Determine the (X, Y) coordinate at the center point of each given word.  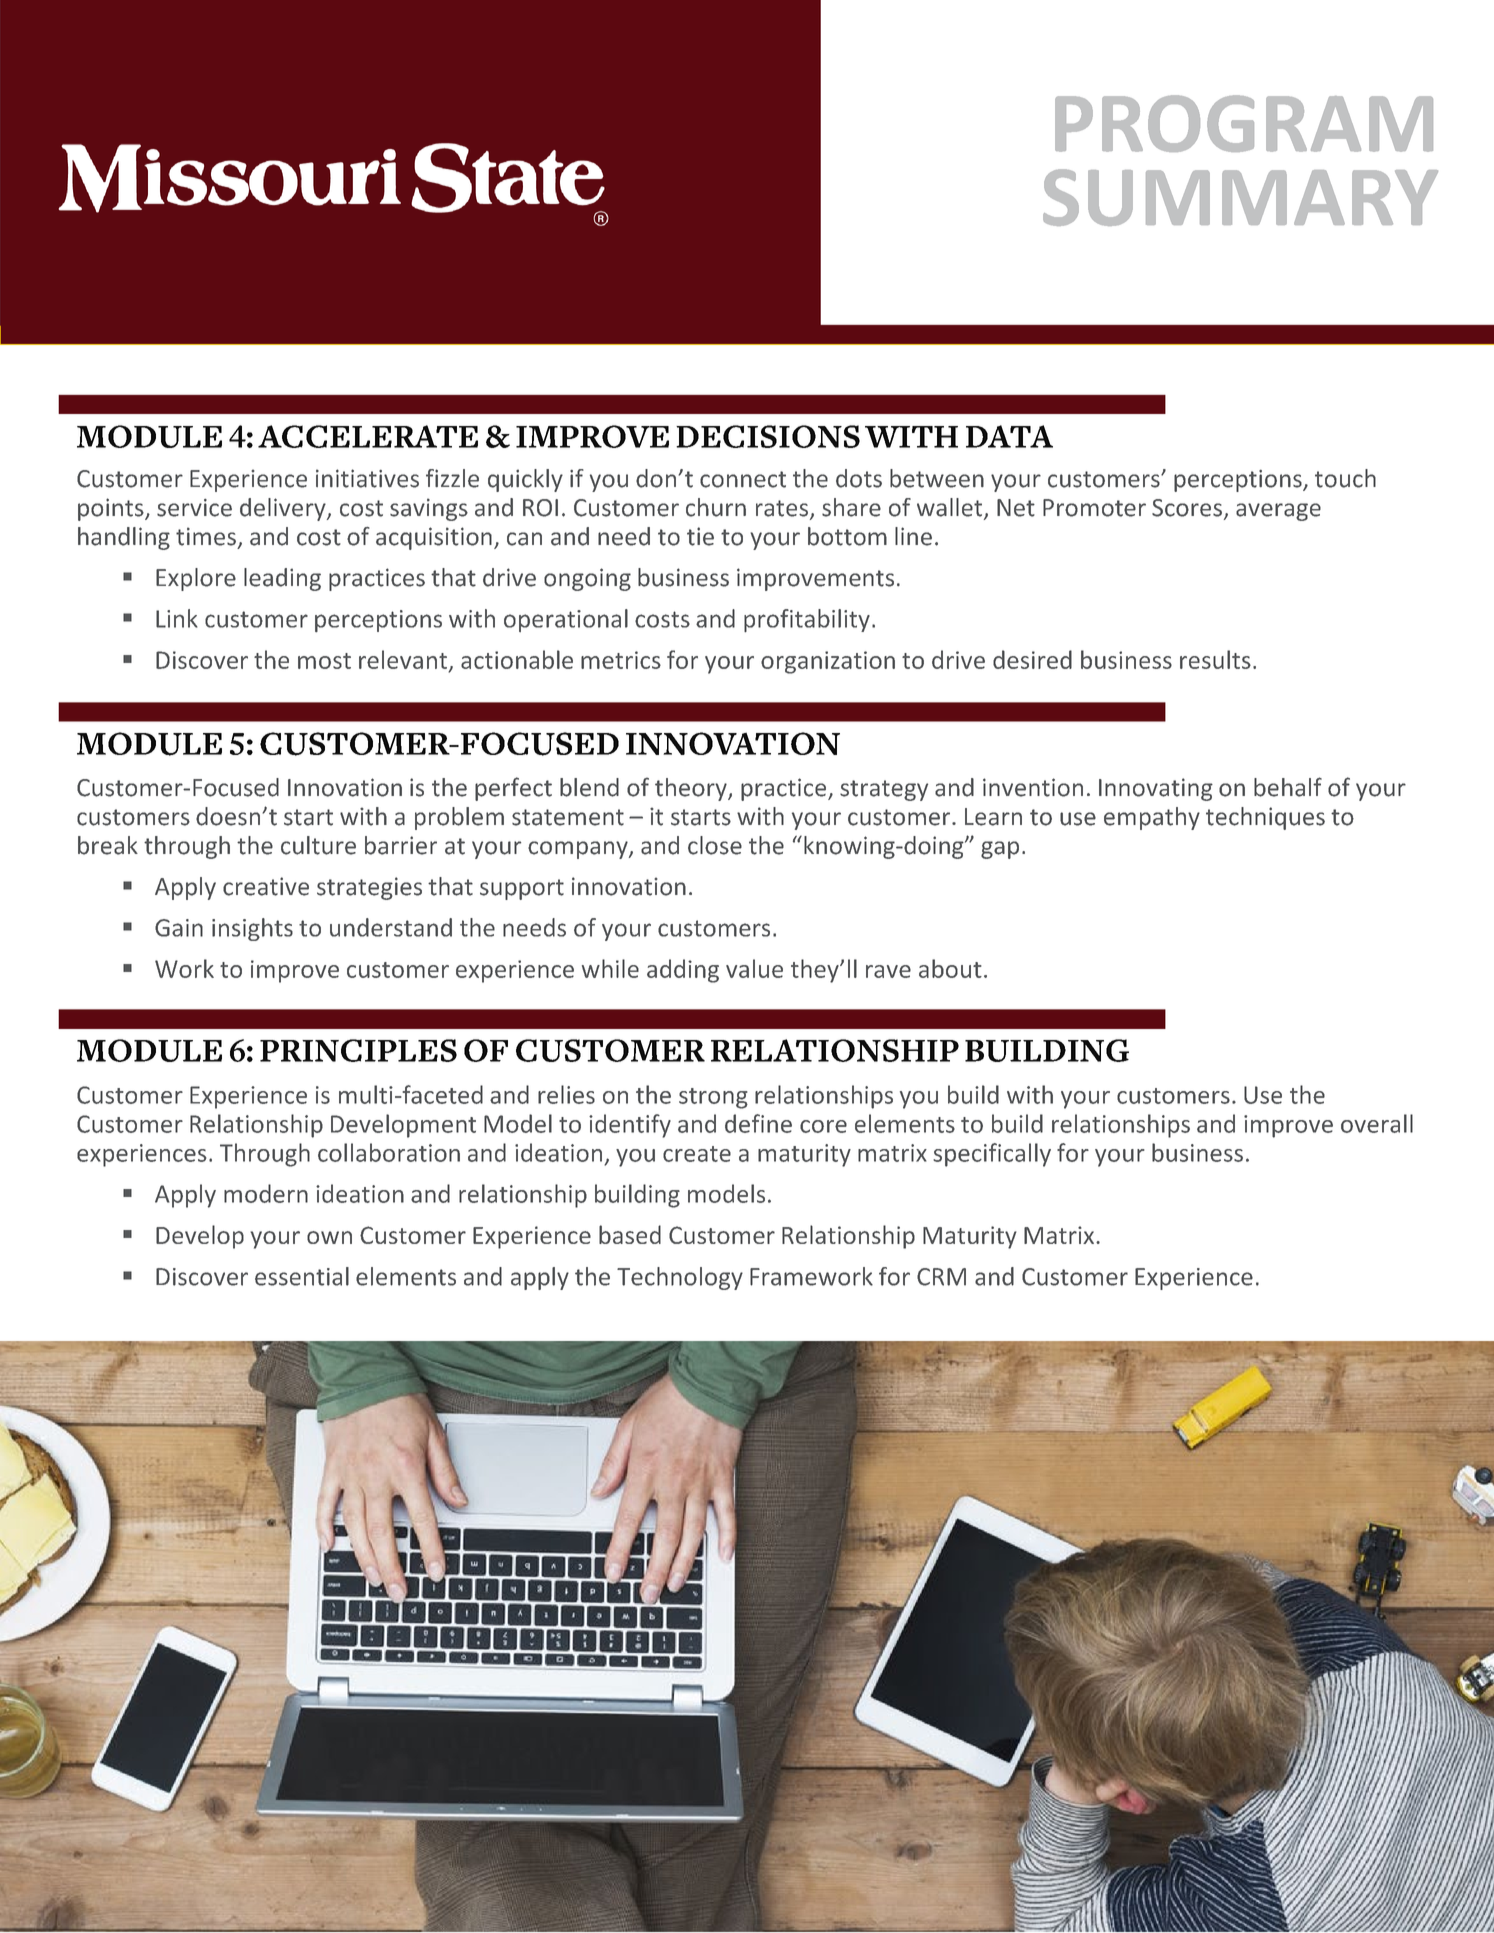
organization (828, 662)
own (329, 1237)
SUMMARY (1240, 197)
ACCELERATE (368, 436)
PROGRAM (1244, 123)
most (324, 661)
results (1215, 659)
